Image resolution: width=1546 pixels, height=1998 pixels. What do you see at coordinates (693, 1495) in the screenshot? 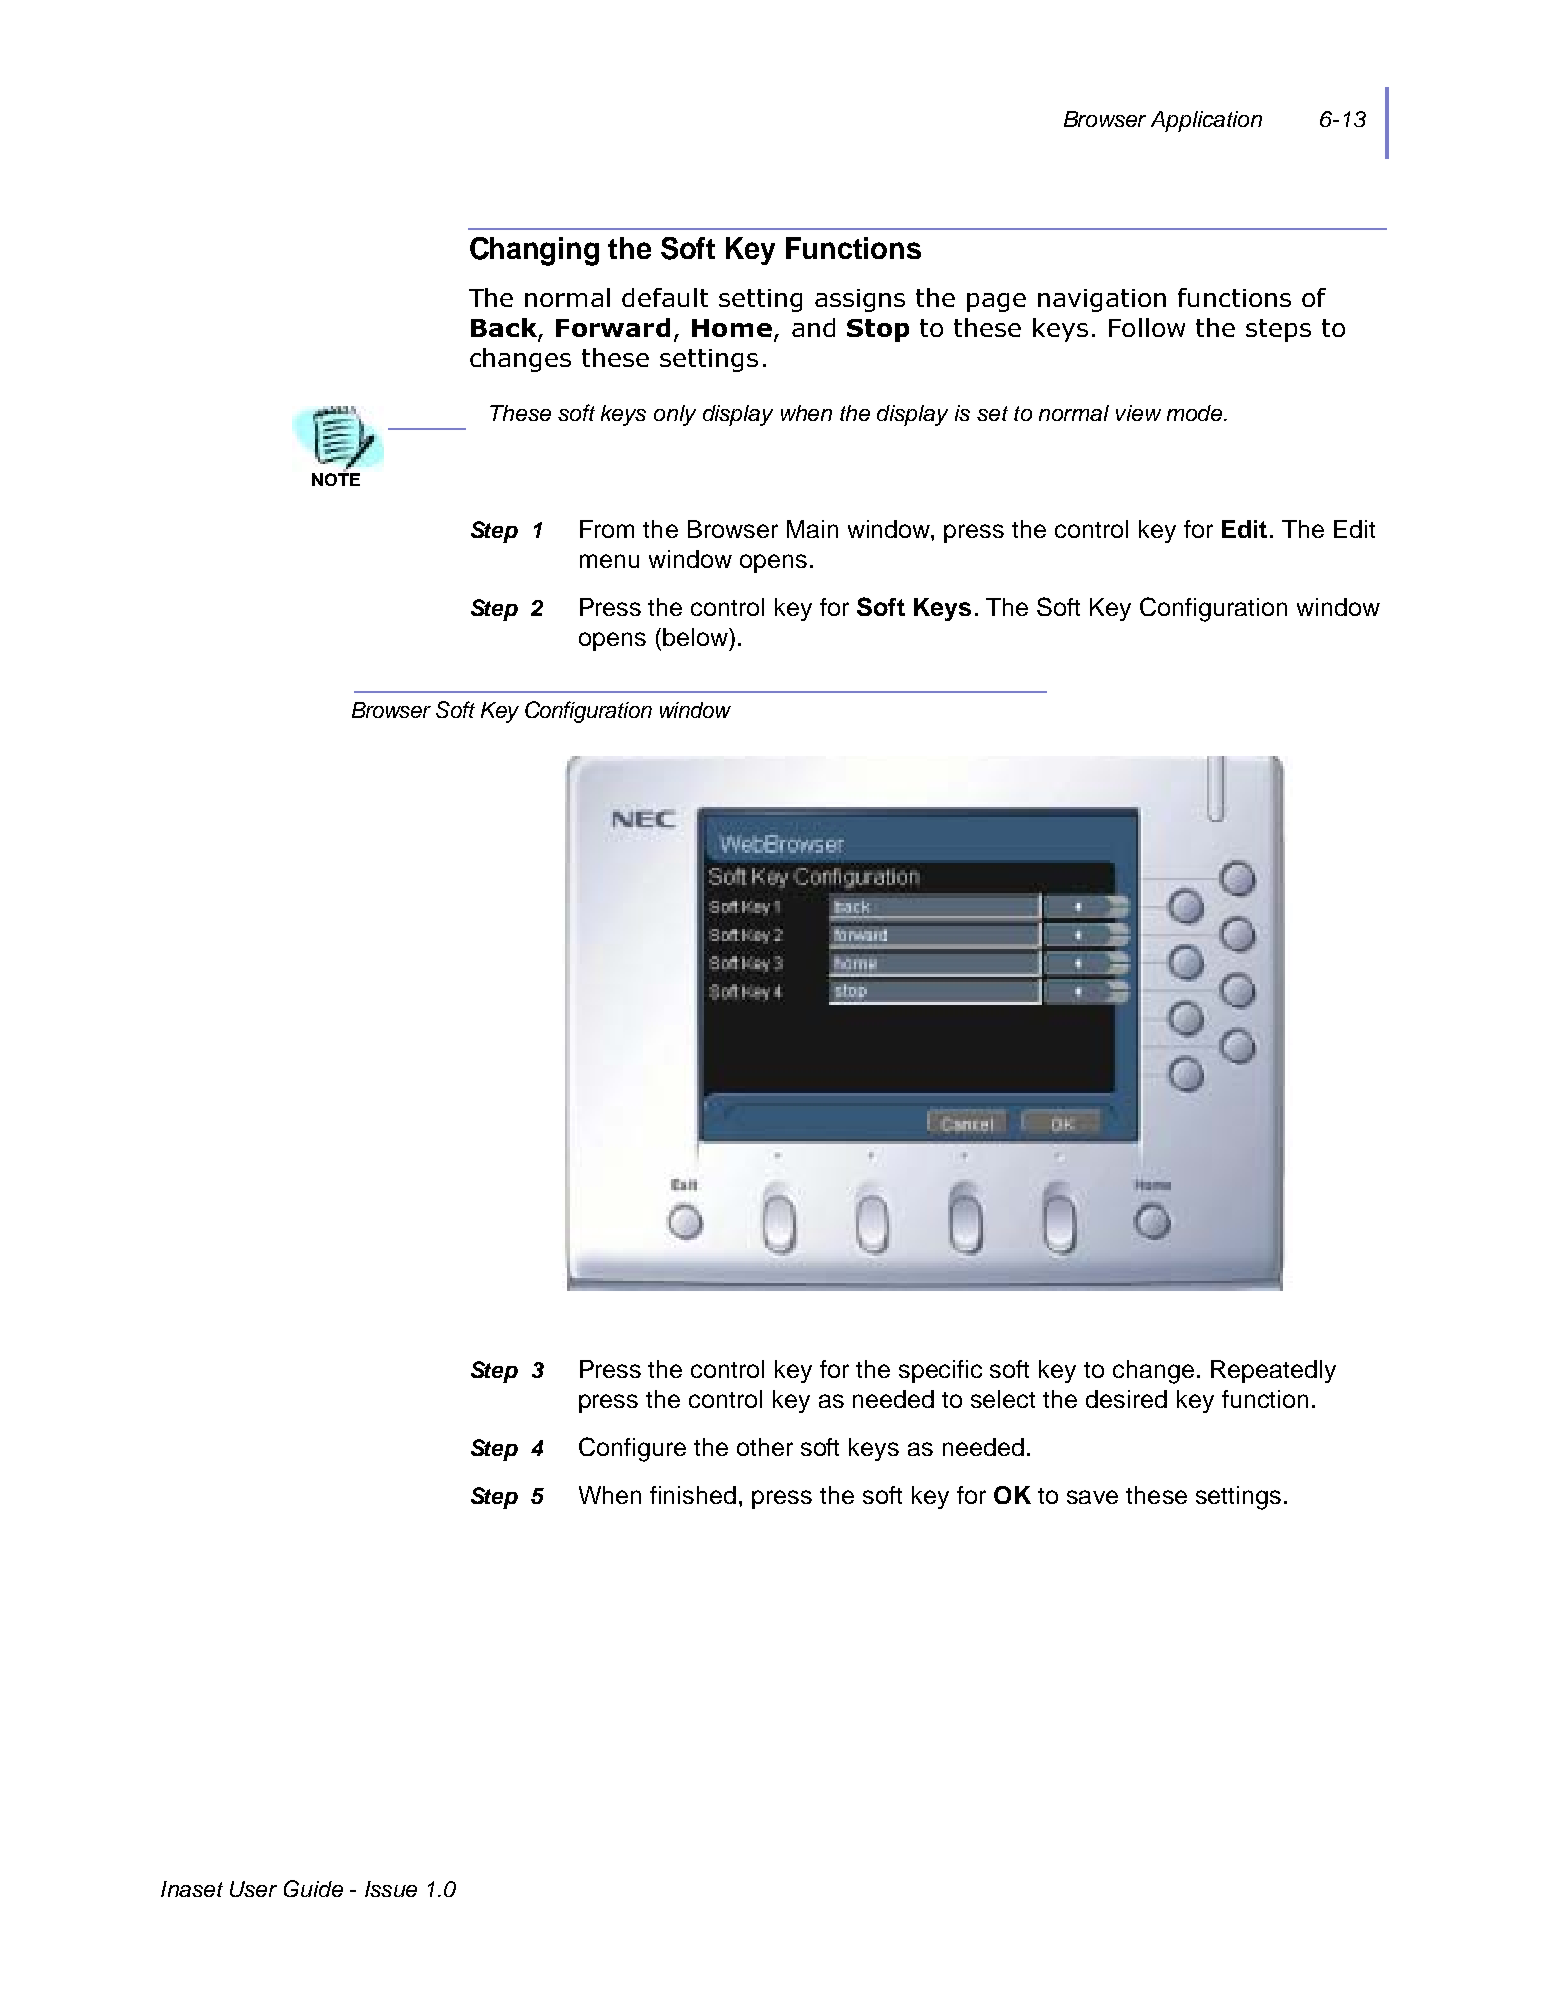
I see `finished` at bounding box center [693, 1495].
